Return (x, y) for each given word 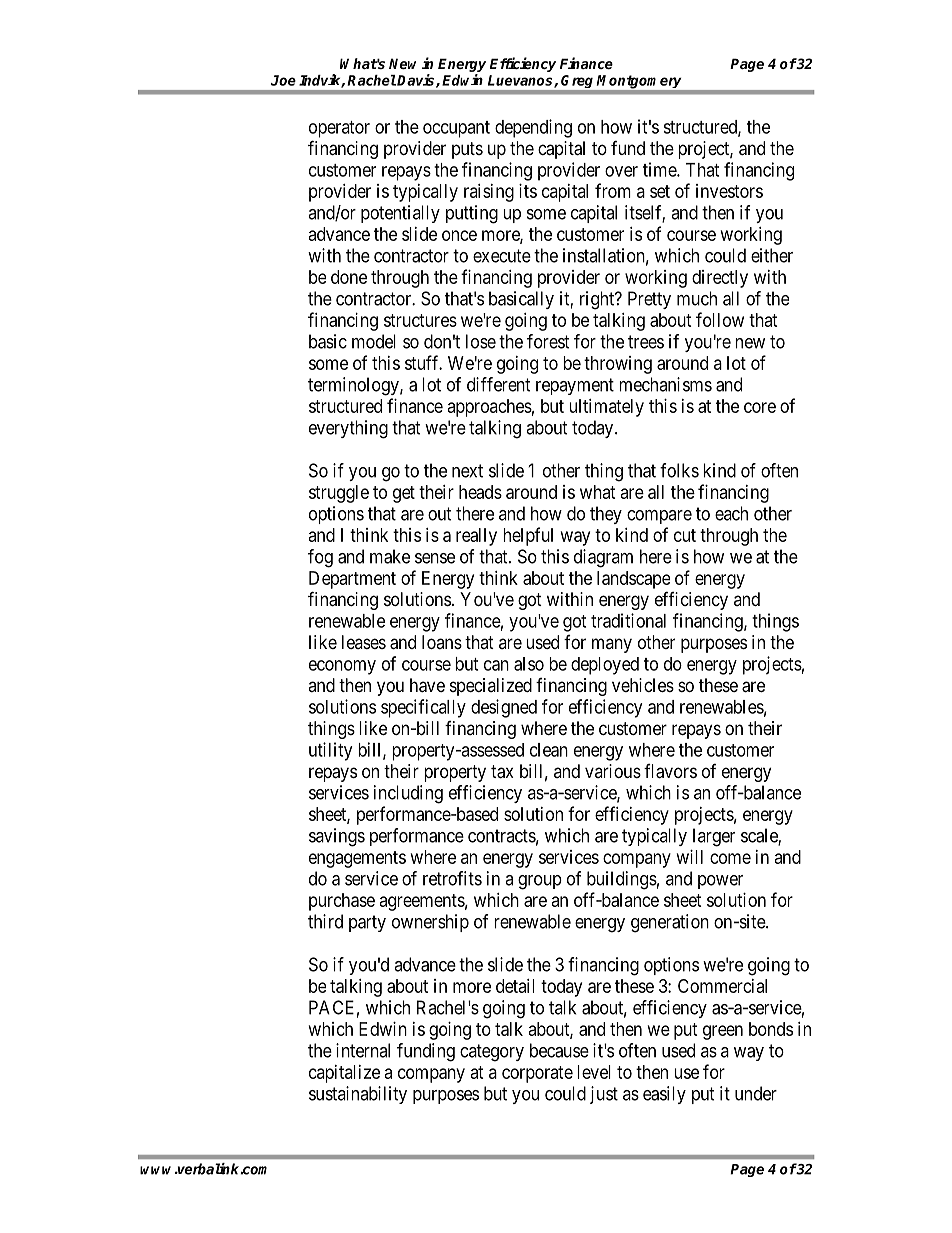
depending (533, 128)
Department (352, 580)
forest (548, 341)
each (731, 513)
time (660, 169)
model (374, 341)
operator (339, 129)
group (540, 882)
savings (337, 837)
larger (714, 837)
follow (720, 319)
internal (363, 1050)
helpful (528, 536)
